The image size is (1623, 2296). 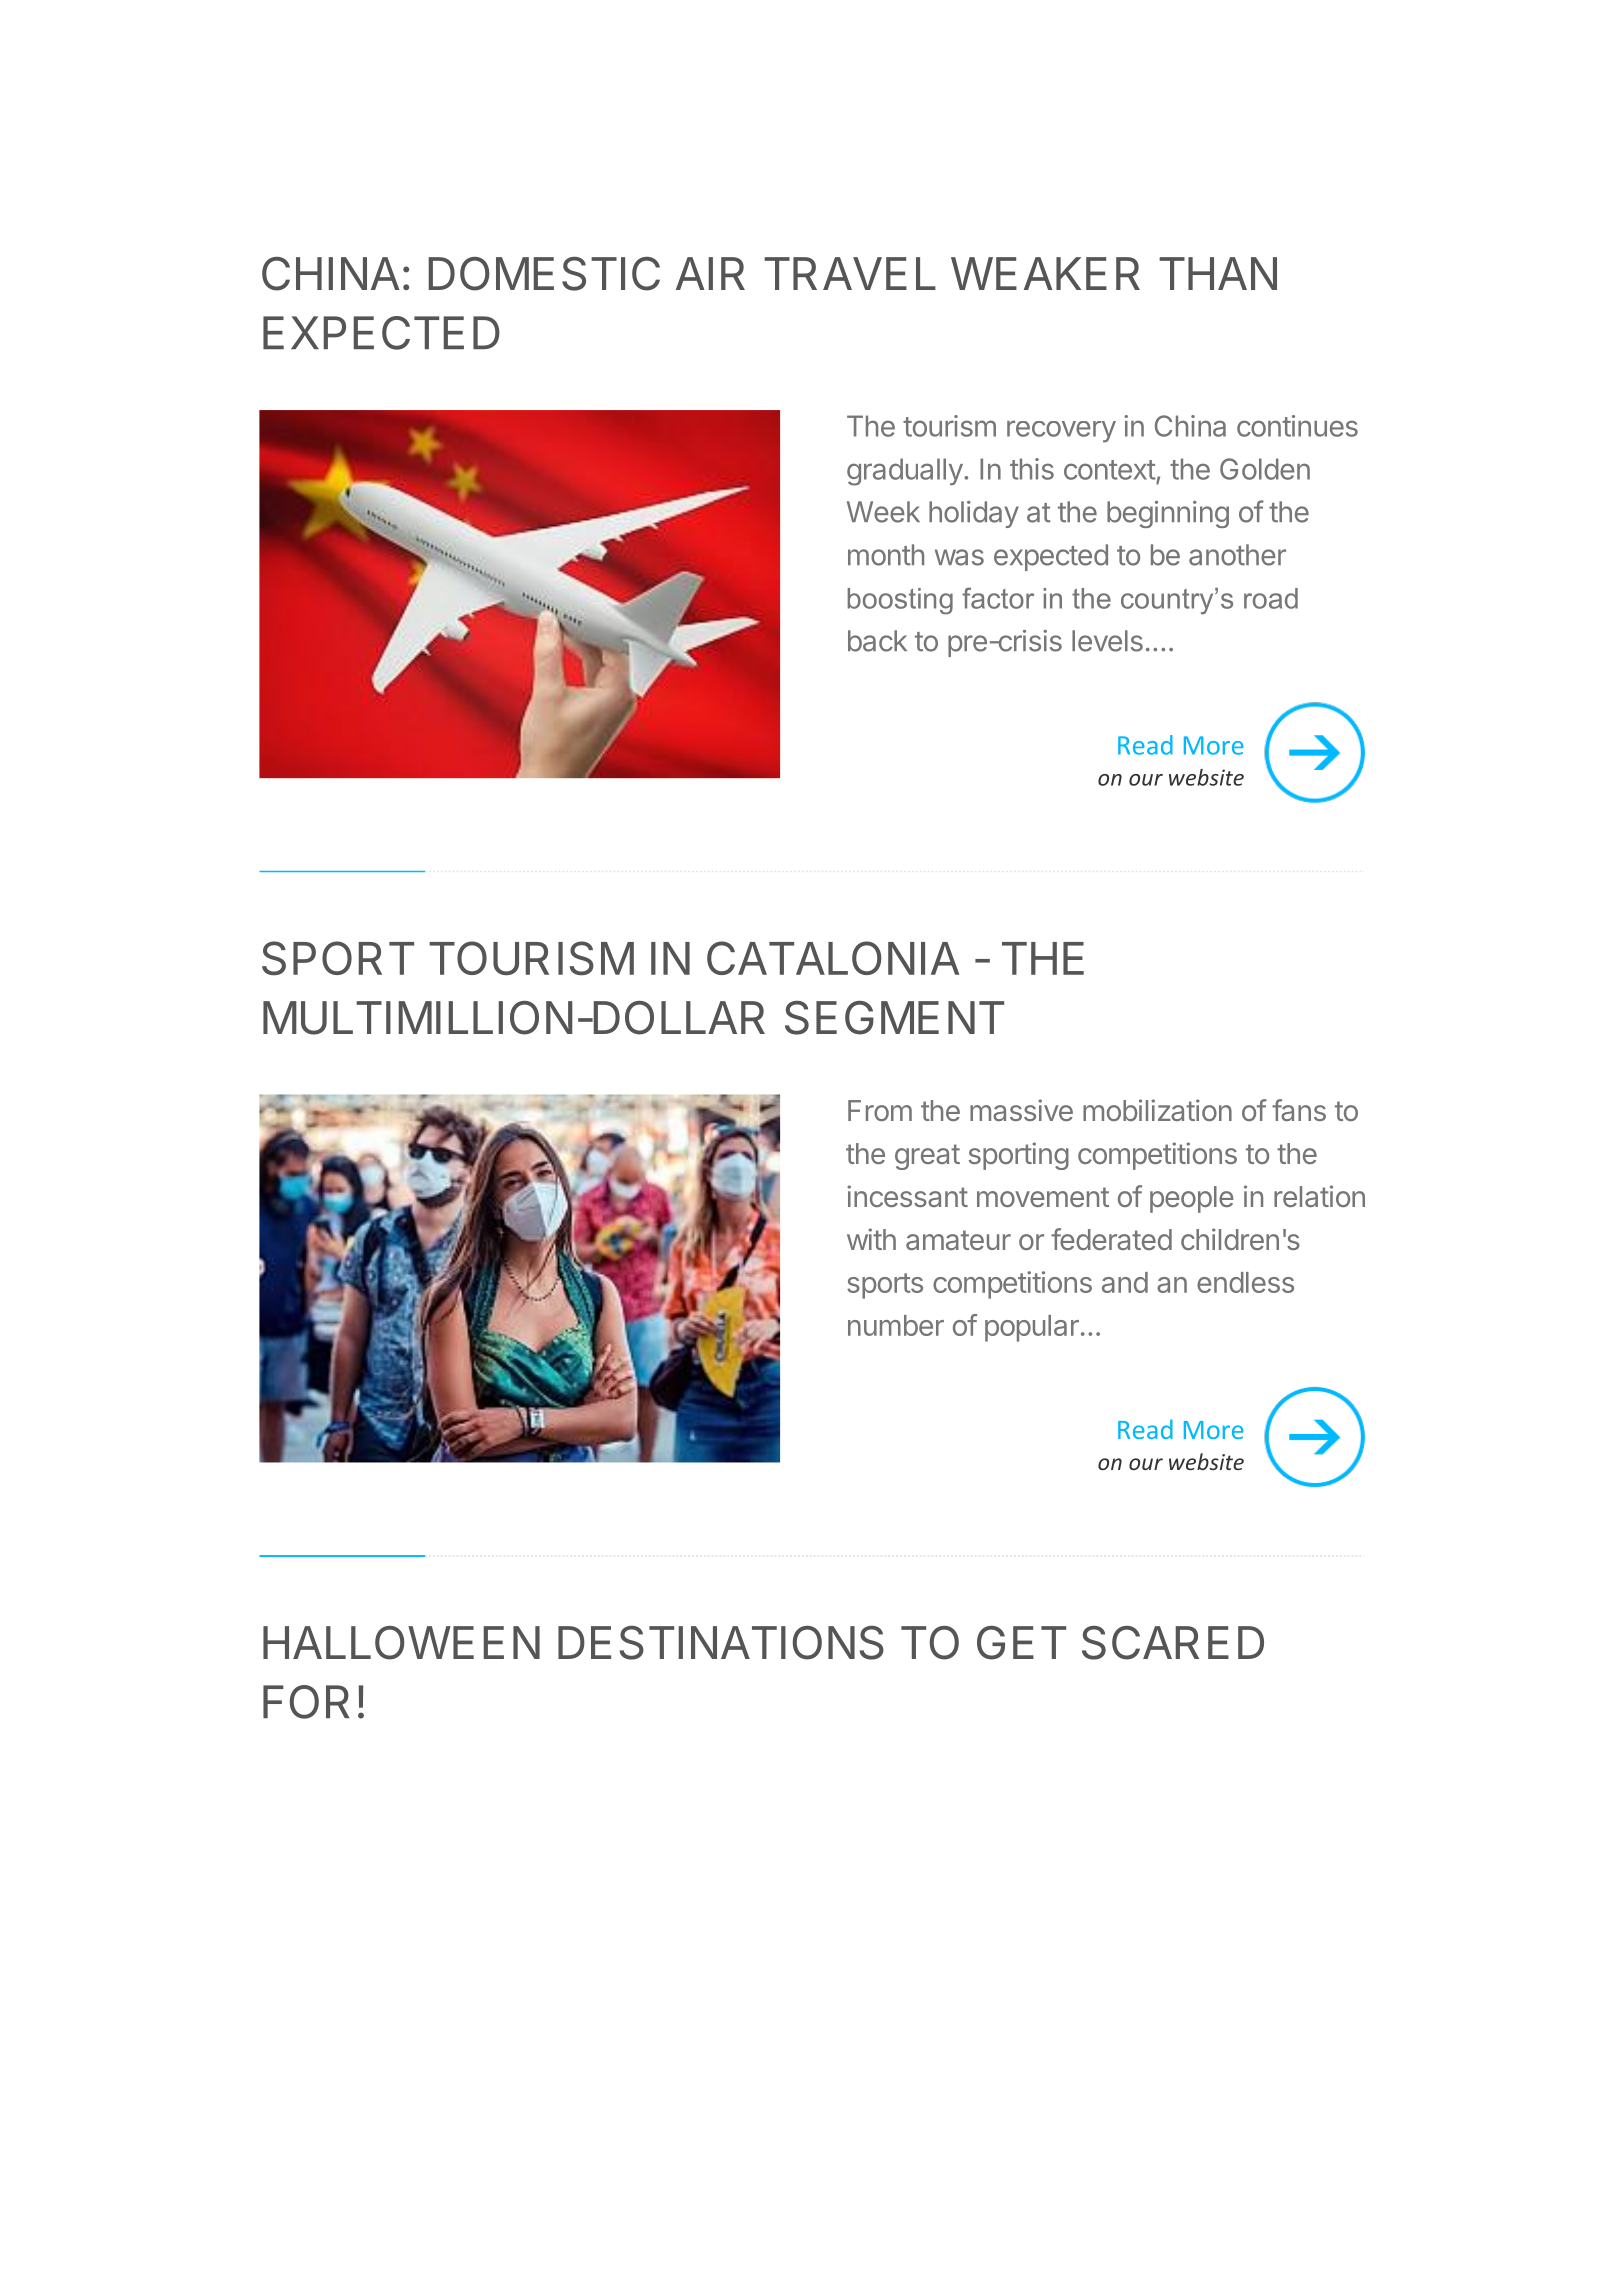 I want to click on DOMESTIC, so click(x=544, y=274).
